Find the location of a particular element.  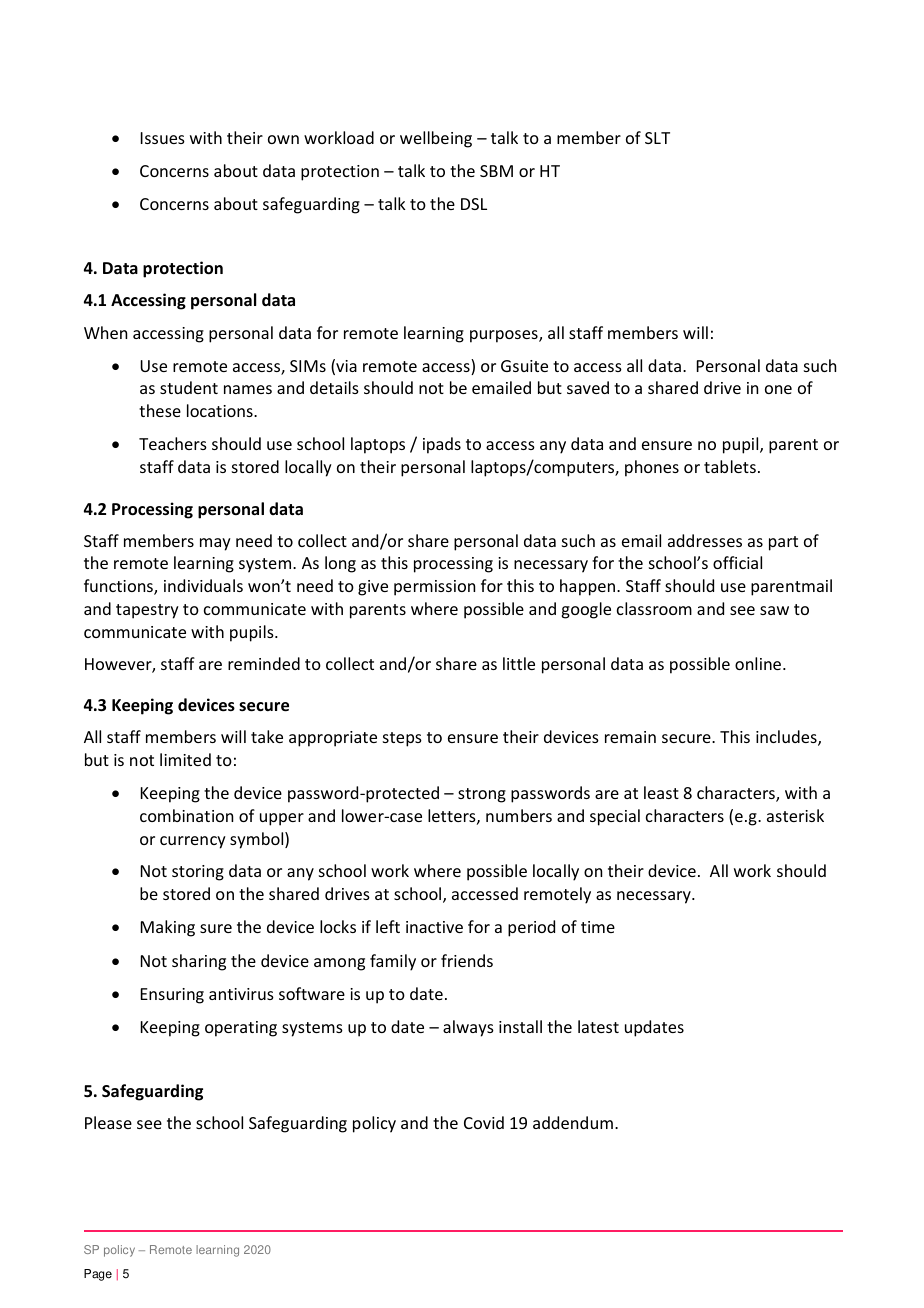

may is located at coordinates (215, 544).
